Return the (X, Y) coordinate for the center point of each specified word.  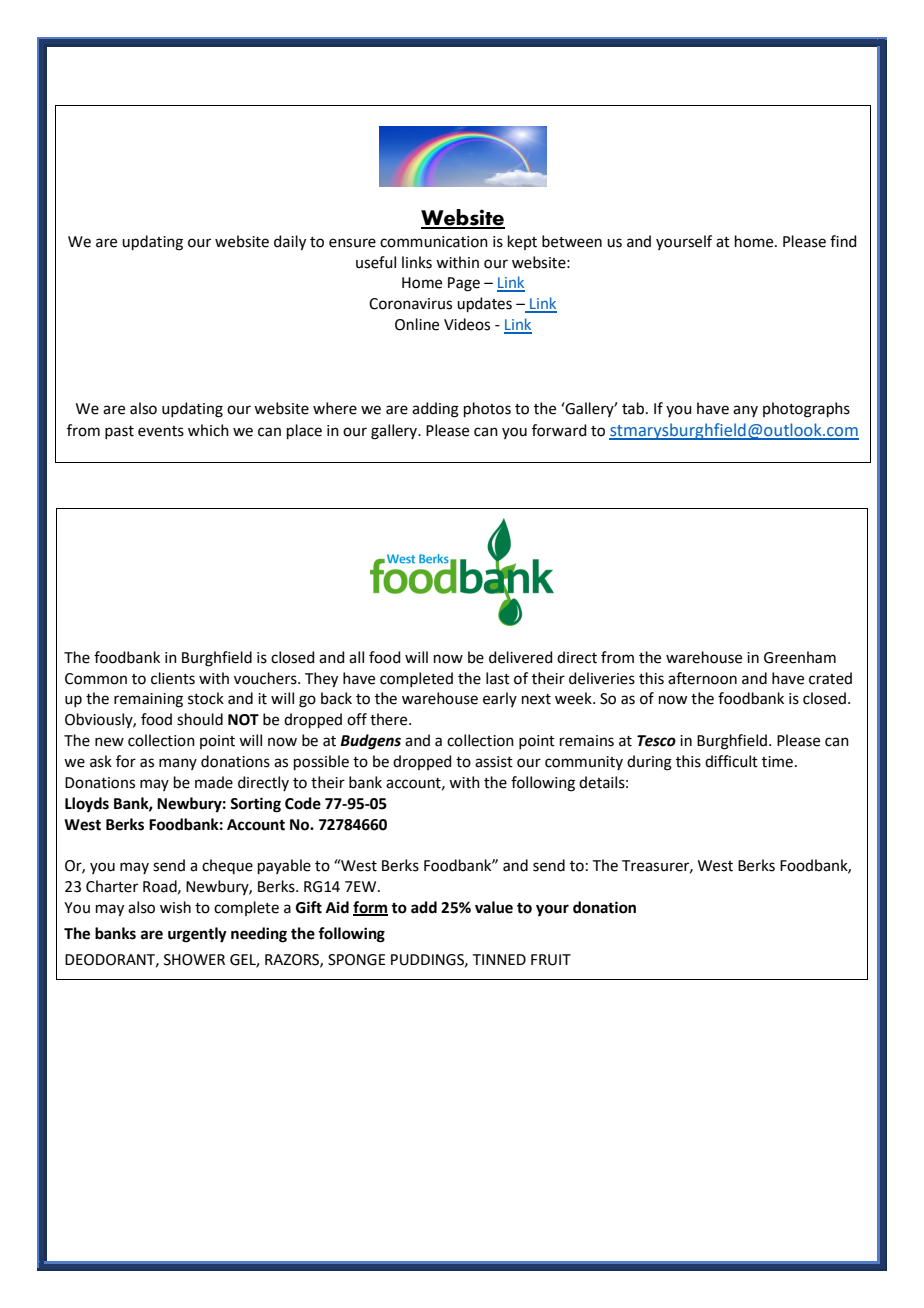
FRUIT (551, 960)
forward (559, 430)
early (500, 699)
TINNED (499, 959)
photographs (806, 410)
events (161, 431)
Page (464, 284)
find (843, 241)
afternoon (702, 678)
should (200, 719)
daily (290, 243)
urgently (197, 935)
